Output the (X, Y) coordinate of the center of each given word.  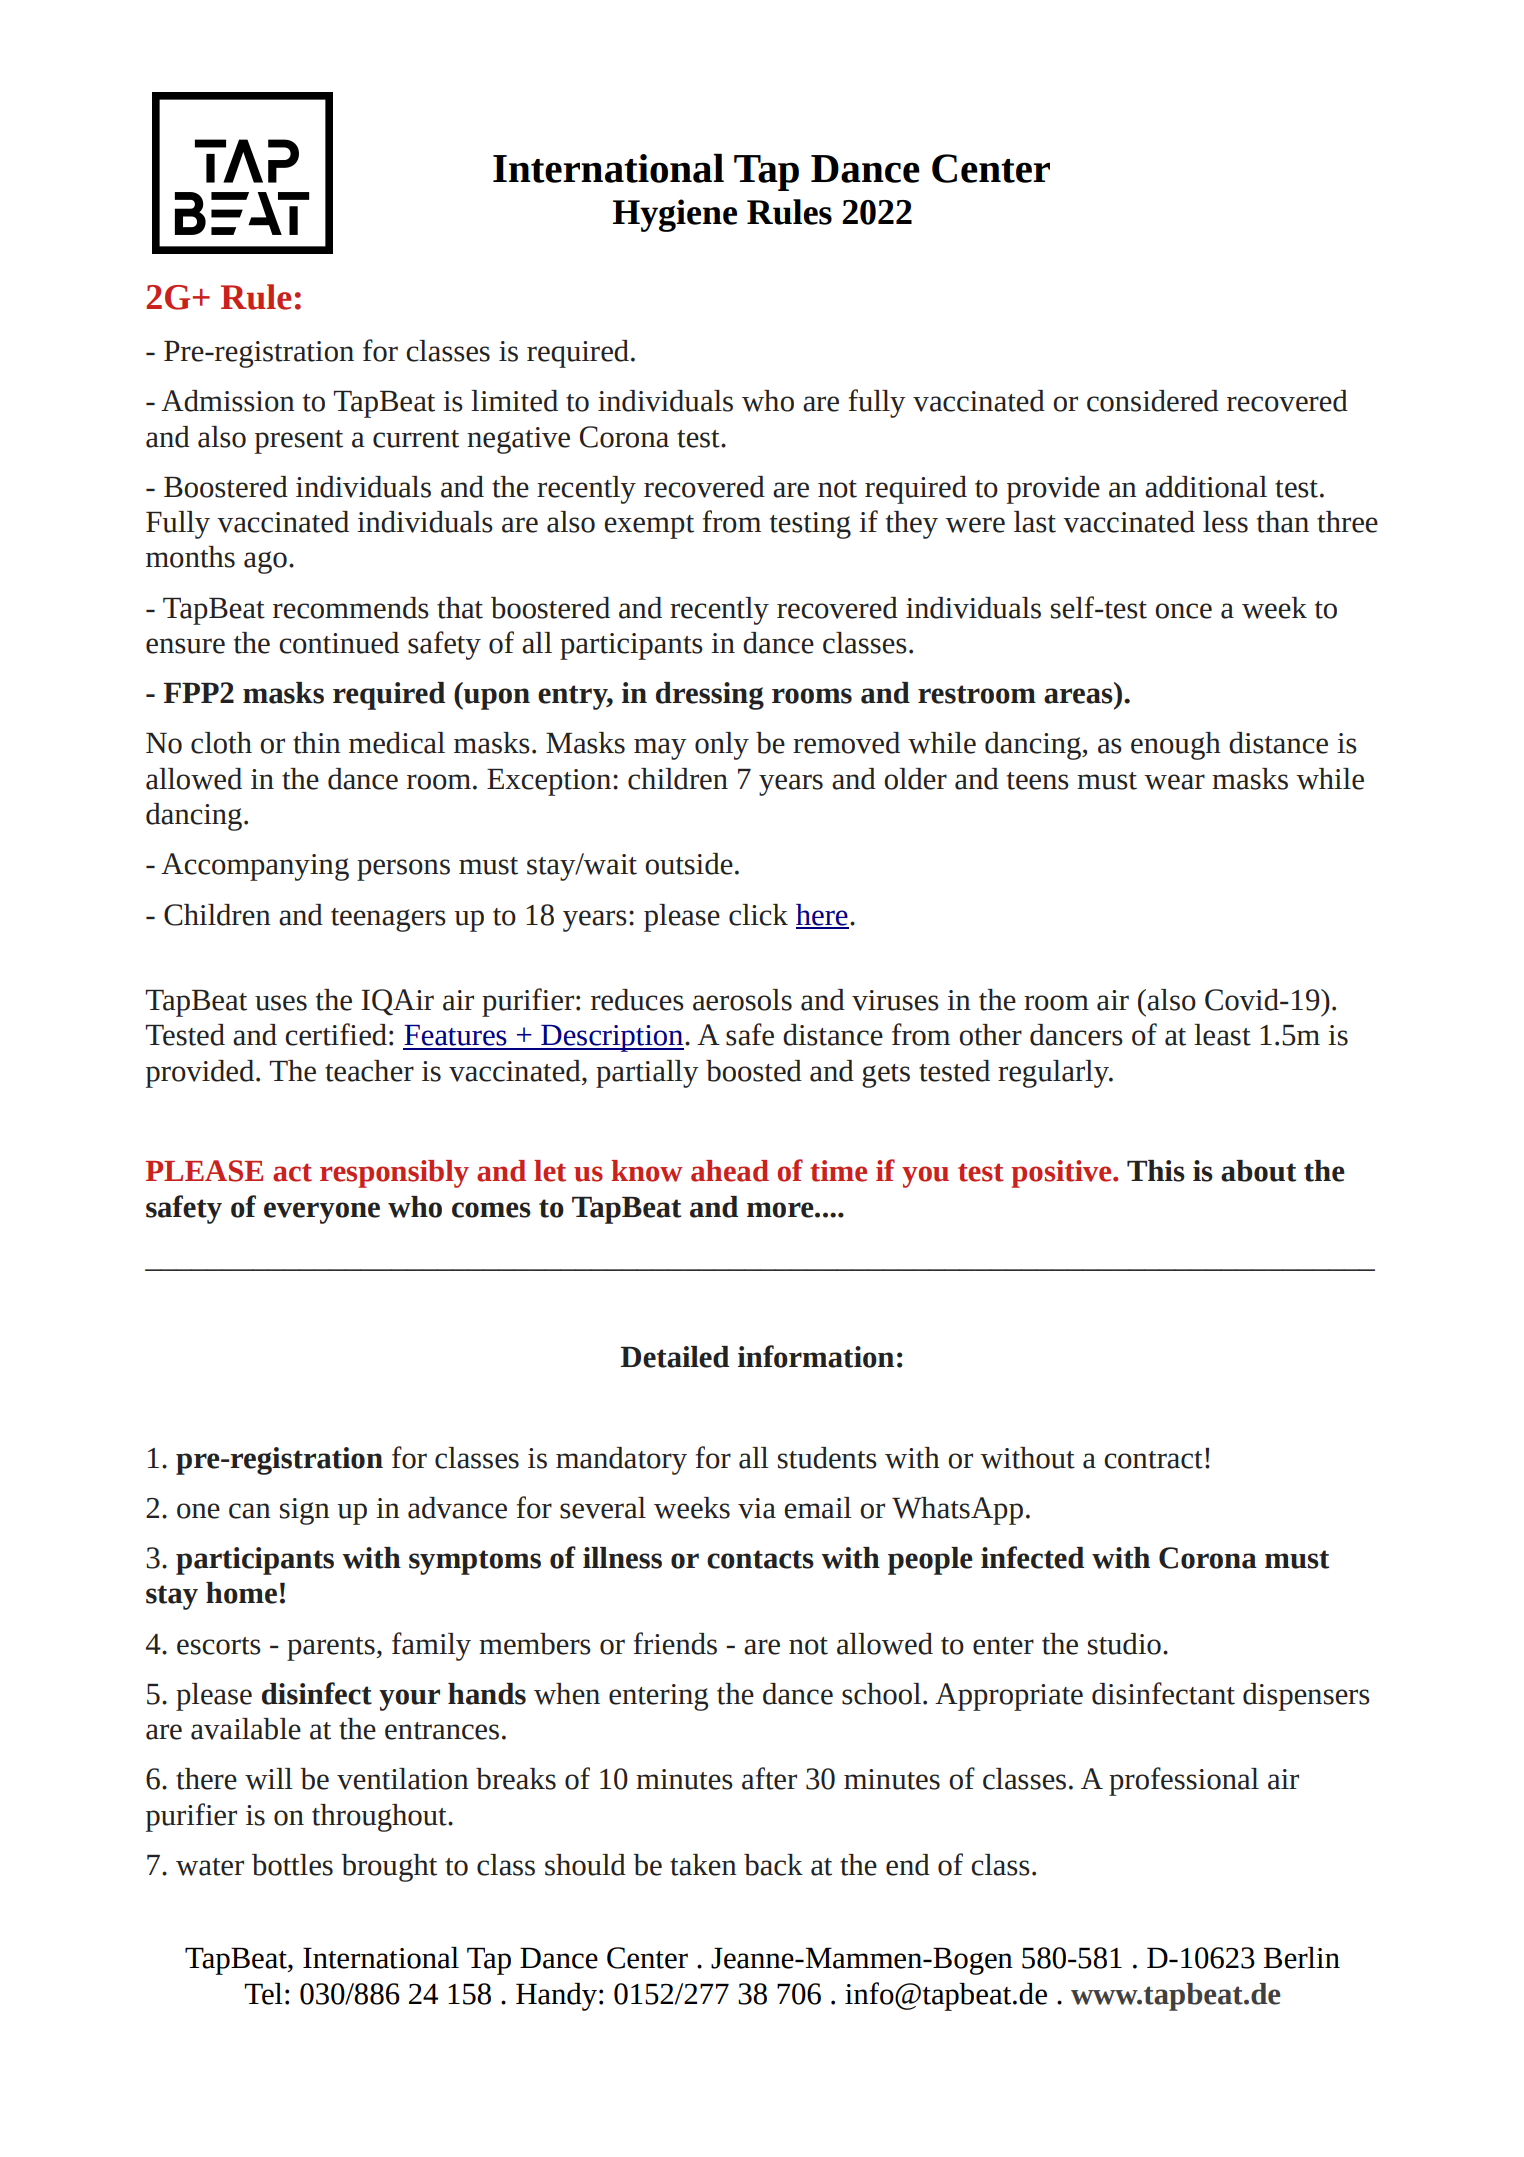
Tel (263, 1994)
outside (689, 864)
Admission (228, 401)
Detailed (674, 1357)
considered (1153, 401)
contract (1153, 1460)
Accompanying (255, 867)
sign (305, 1511)
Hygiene (675, 215)
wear (1174, 782)
